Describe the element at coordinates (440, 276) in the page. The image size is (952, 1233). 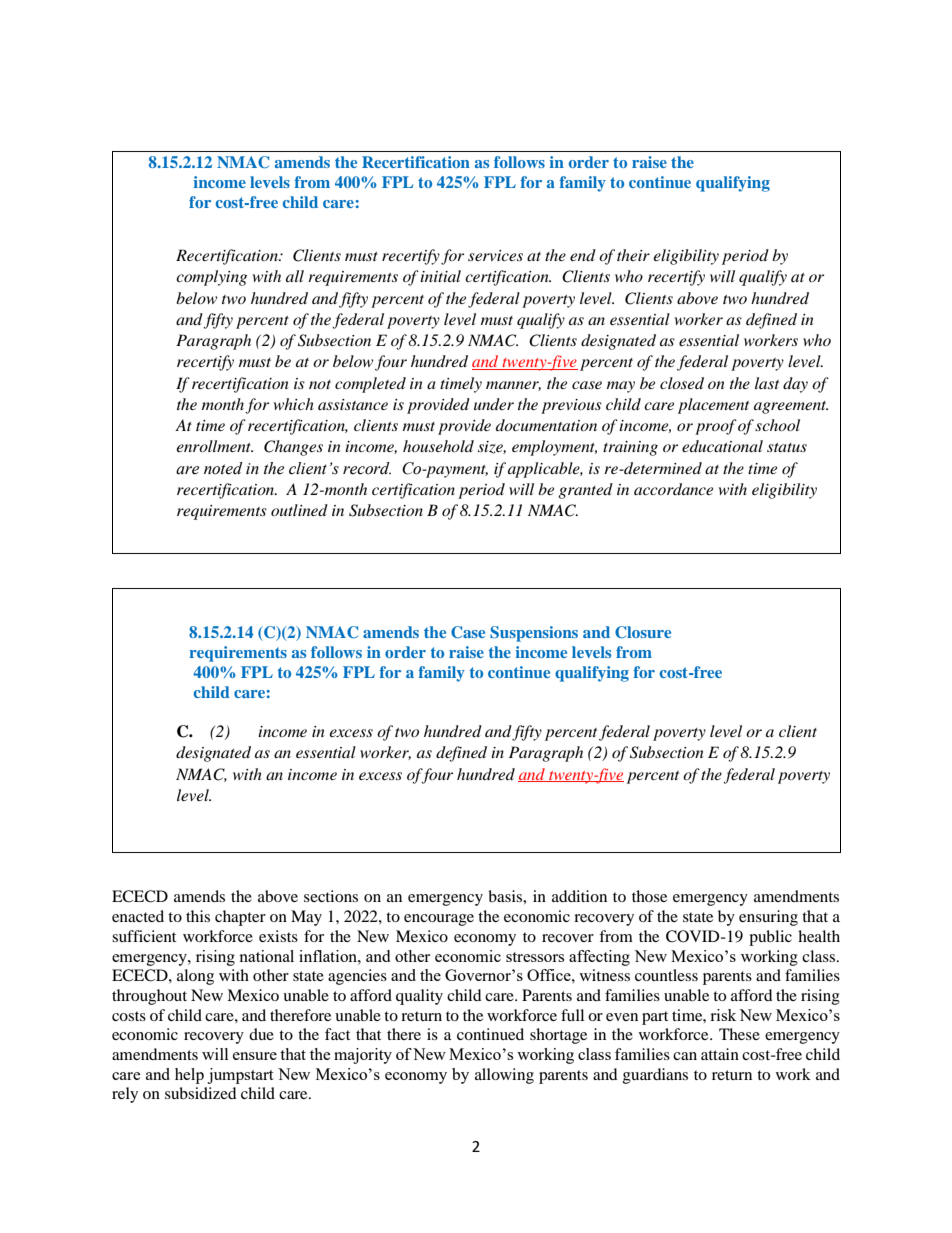
I see `initial` at that location.
